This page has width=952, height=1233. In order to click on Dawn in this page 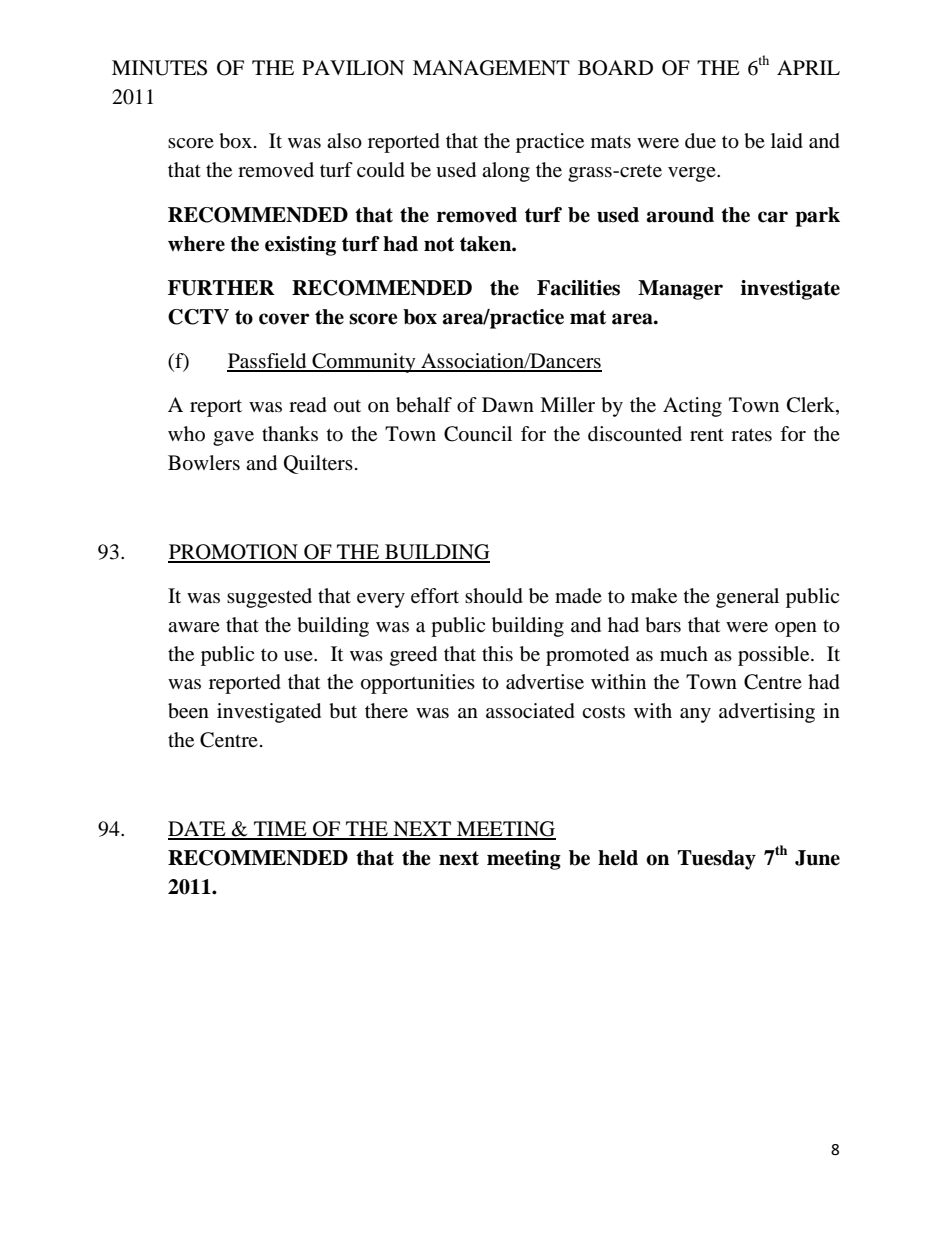, I will do `click(508, 404)`.
